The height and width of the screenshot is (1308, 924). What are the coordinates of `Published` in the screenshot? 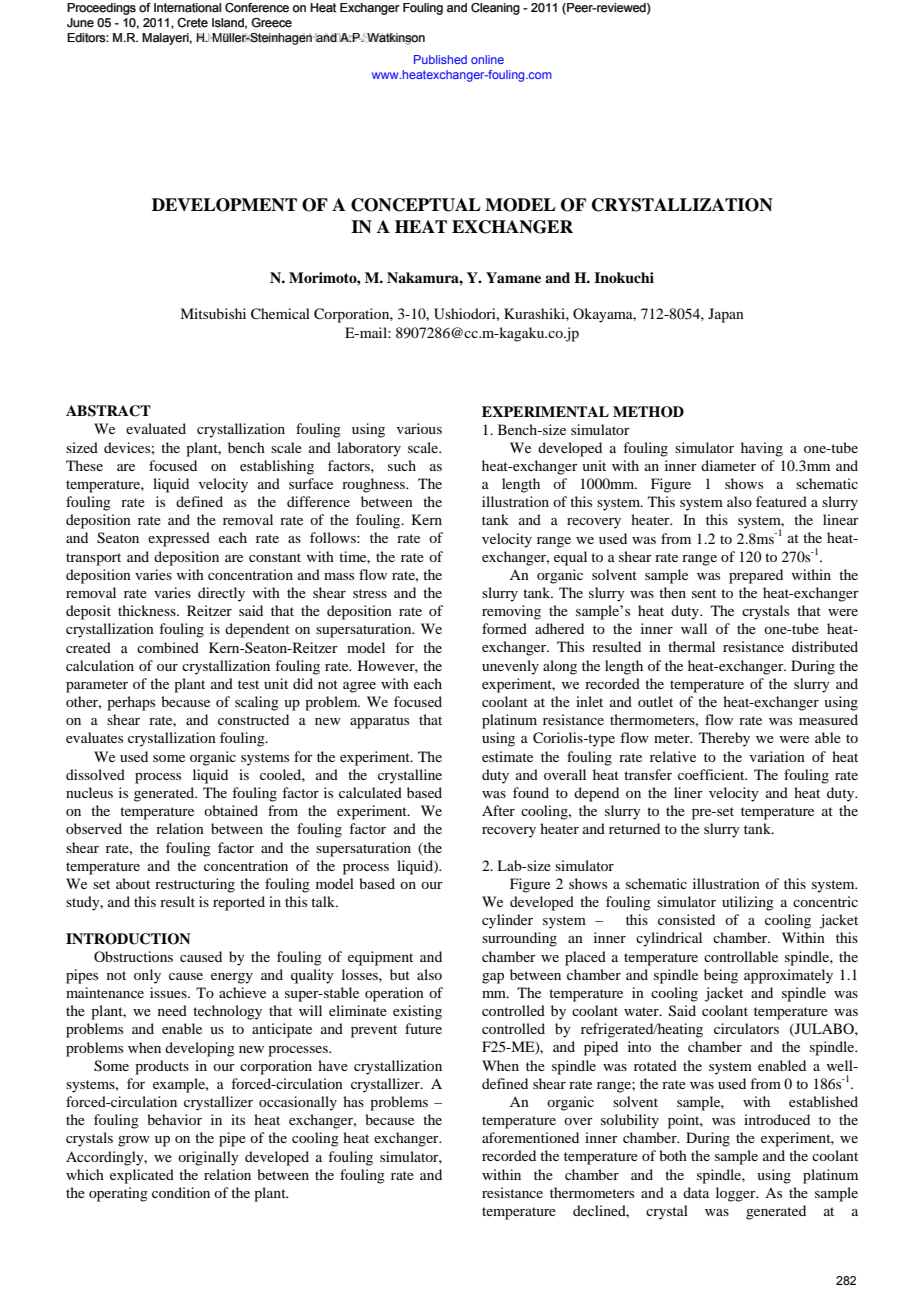 It's located at (440, 59).
